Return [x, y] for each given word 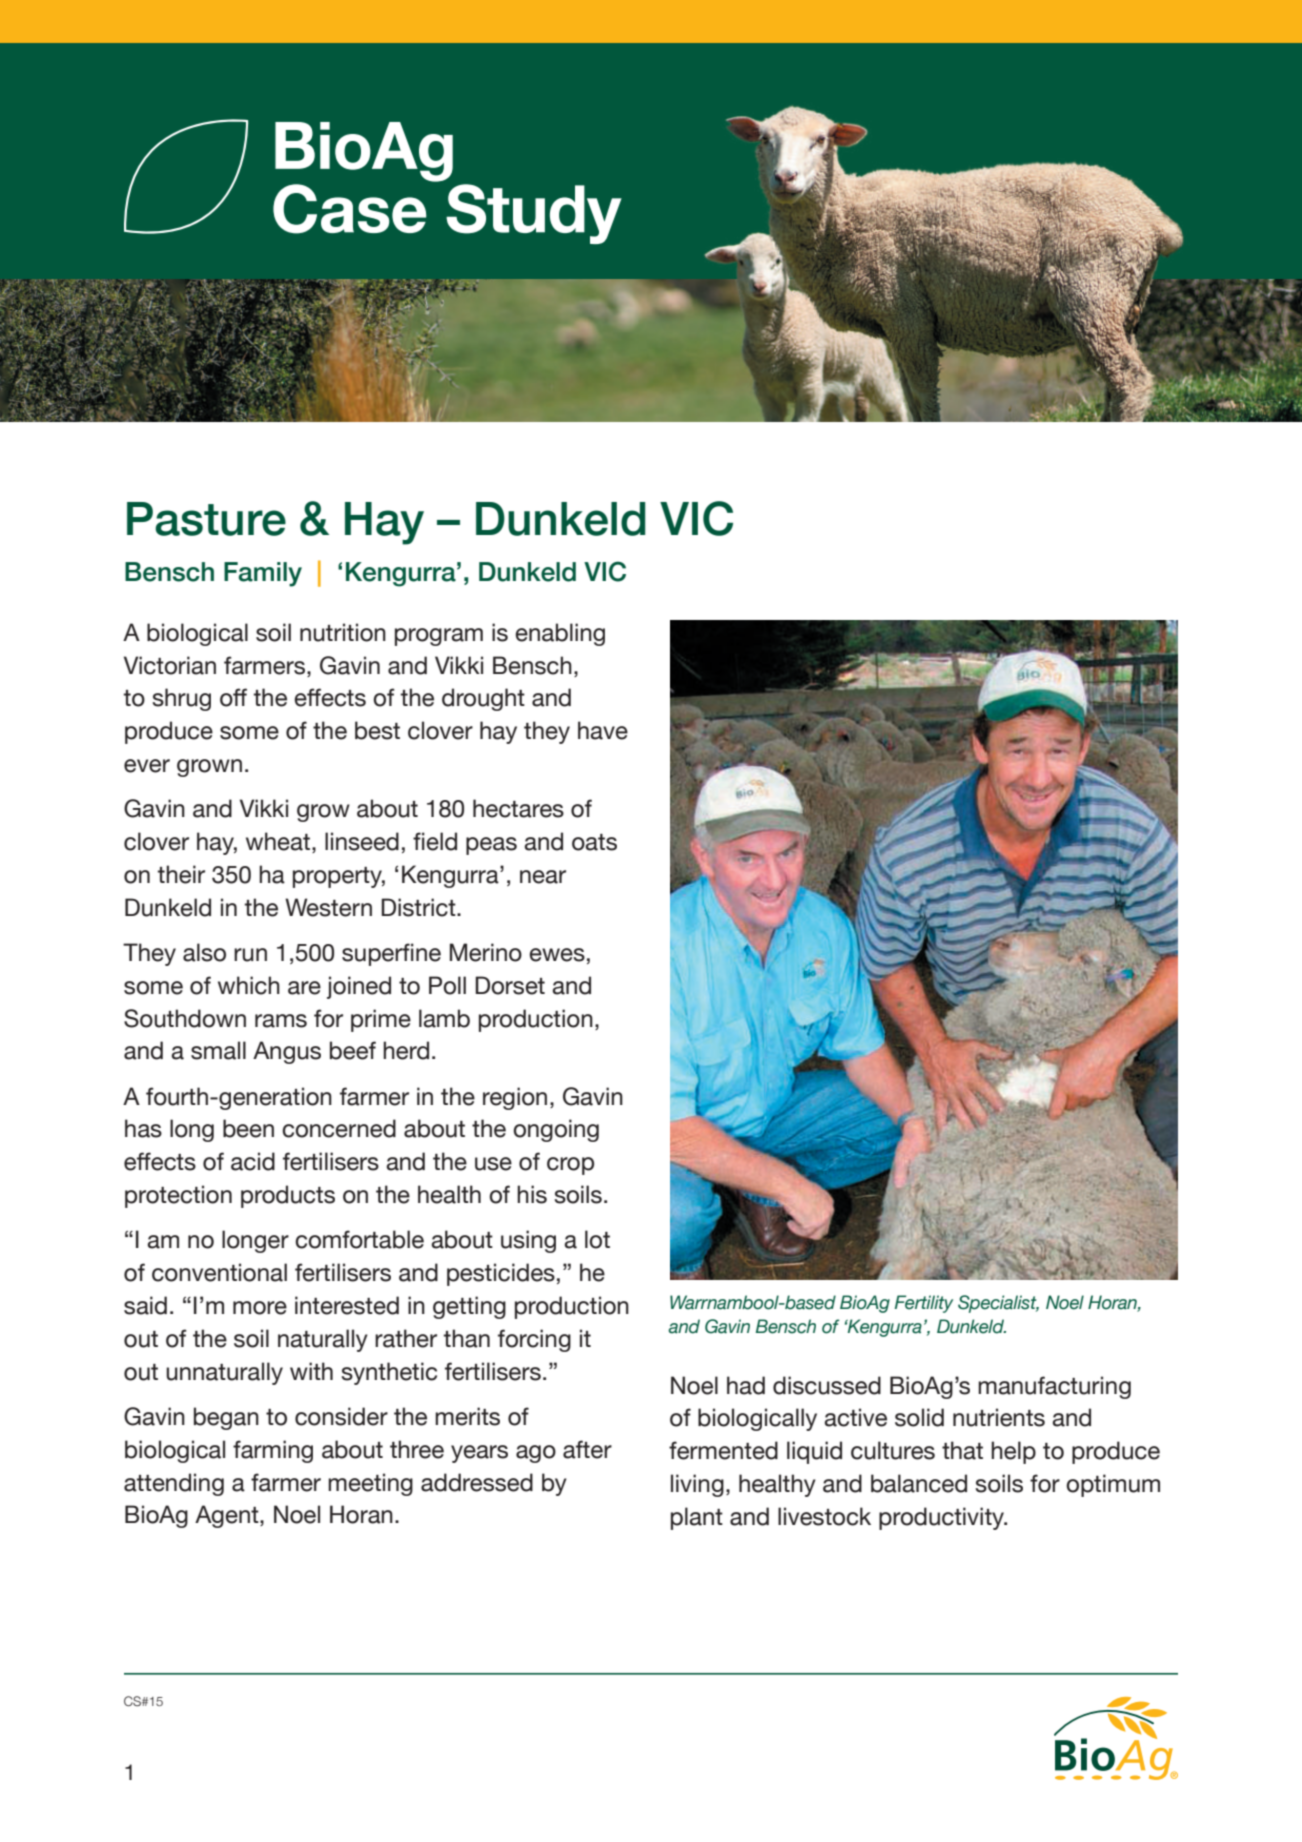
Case [350, 209]
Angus [287, 1052]
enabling [560, 634]
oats [594, 842]
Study [534, 214]
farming [273, 1451]
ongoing [556, 1130]
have [603, 730]
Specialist [998, 1304]
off [233, 697]
